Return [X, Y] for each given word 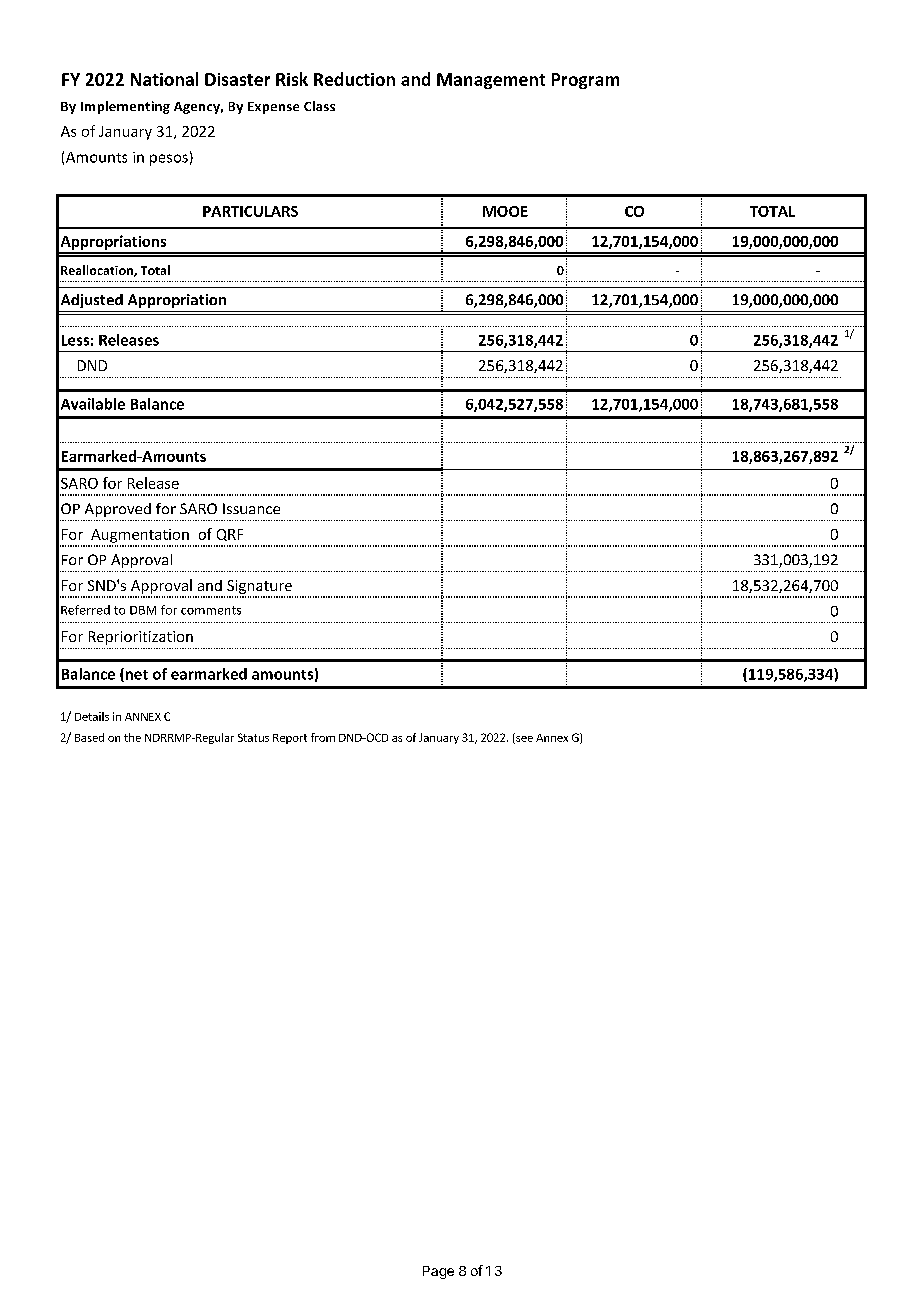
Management [491, 81]
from [323, 737]
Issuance [251, 508]
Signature [259, 587]
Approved [118, 510]
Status [253, 737]
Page [438, 1272]
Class [319, 106]
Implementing [125, 107]
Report [290, 739]
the [132, 737]
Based [89, 737]
